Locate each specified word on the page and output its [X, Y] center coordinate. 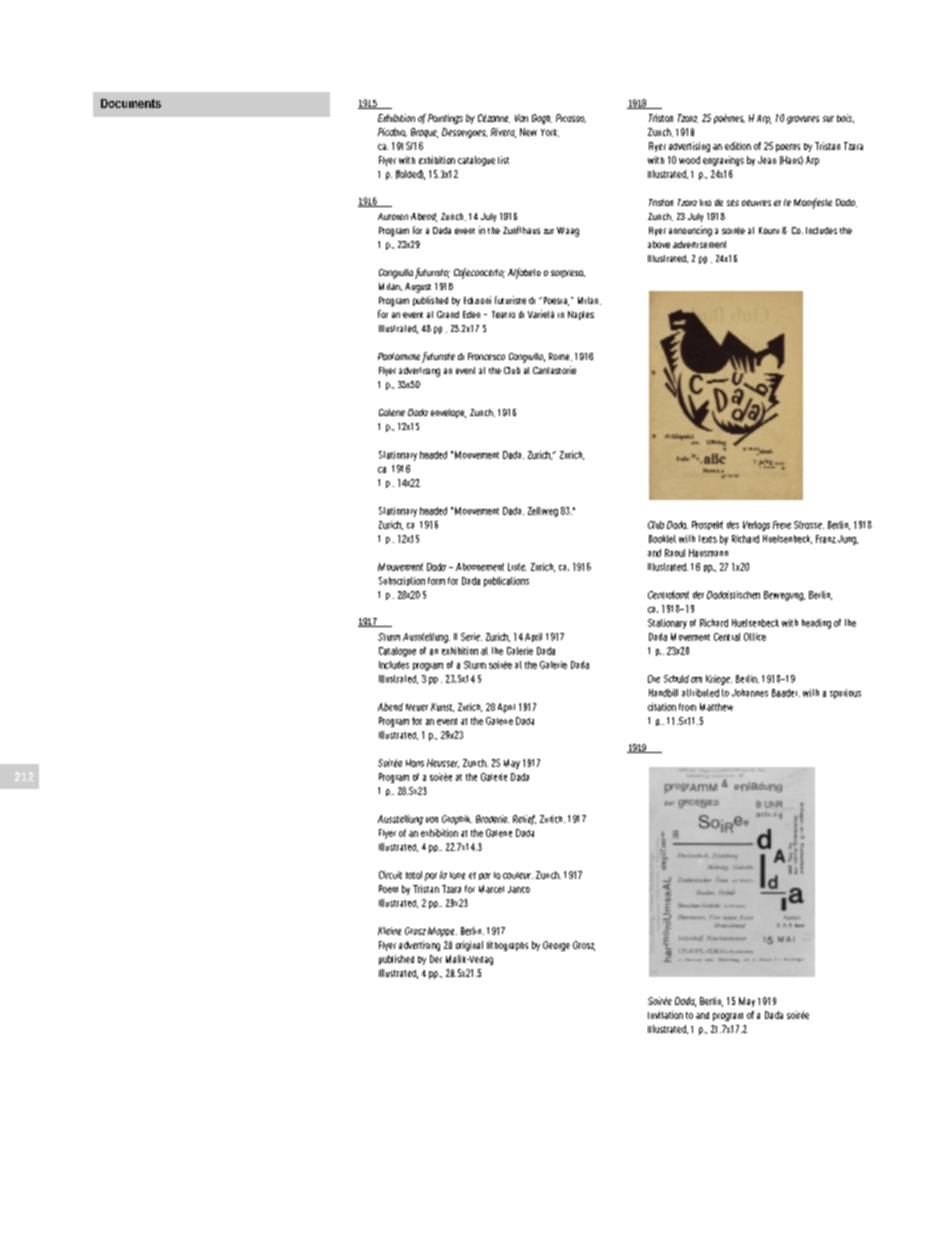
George [556, 946]
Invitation [665, 1015]
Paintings [445, 119]
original [469, 946]
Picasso [571, 118]
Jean [767, 160]
